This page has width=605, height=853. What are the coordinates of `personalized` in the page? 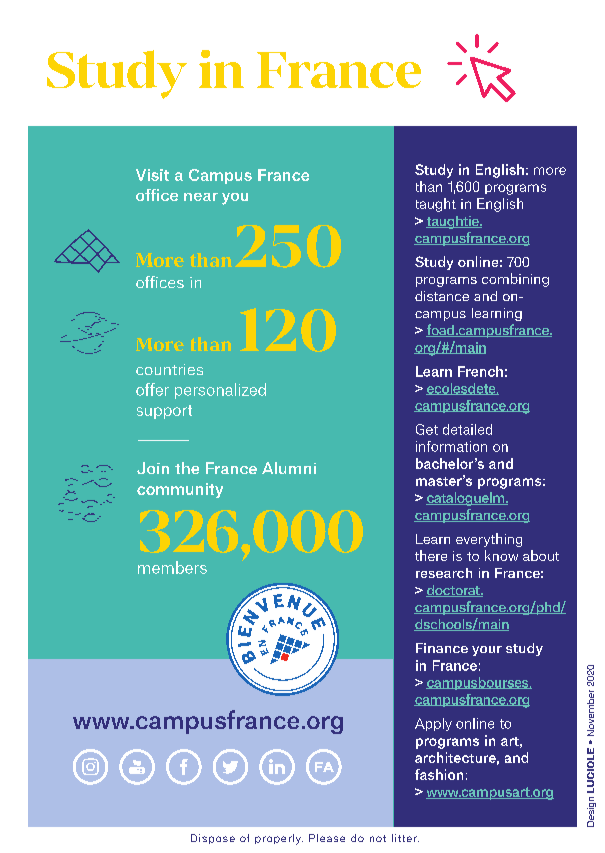 It's located at (220, 391).
